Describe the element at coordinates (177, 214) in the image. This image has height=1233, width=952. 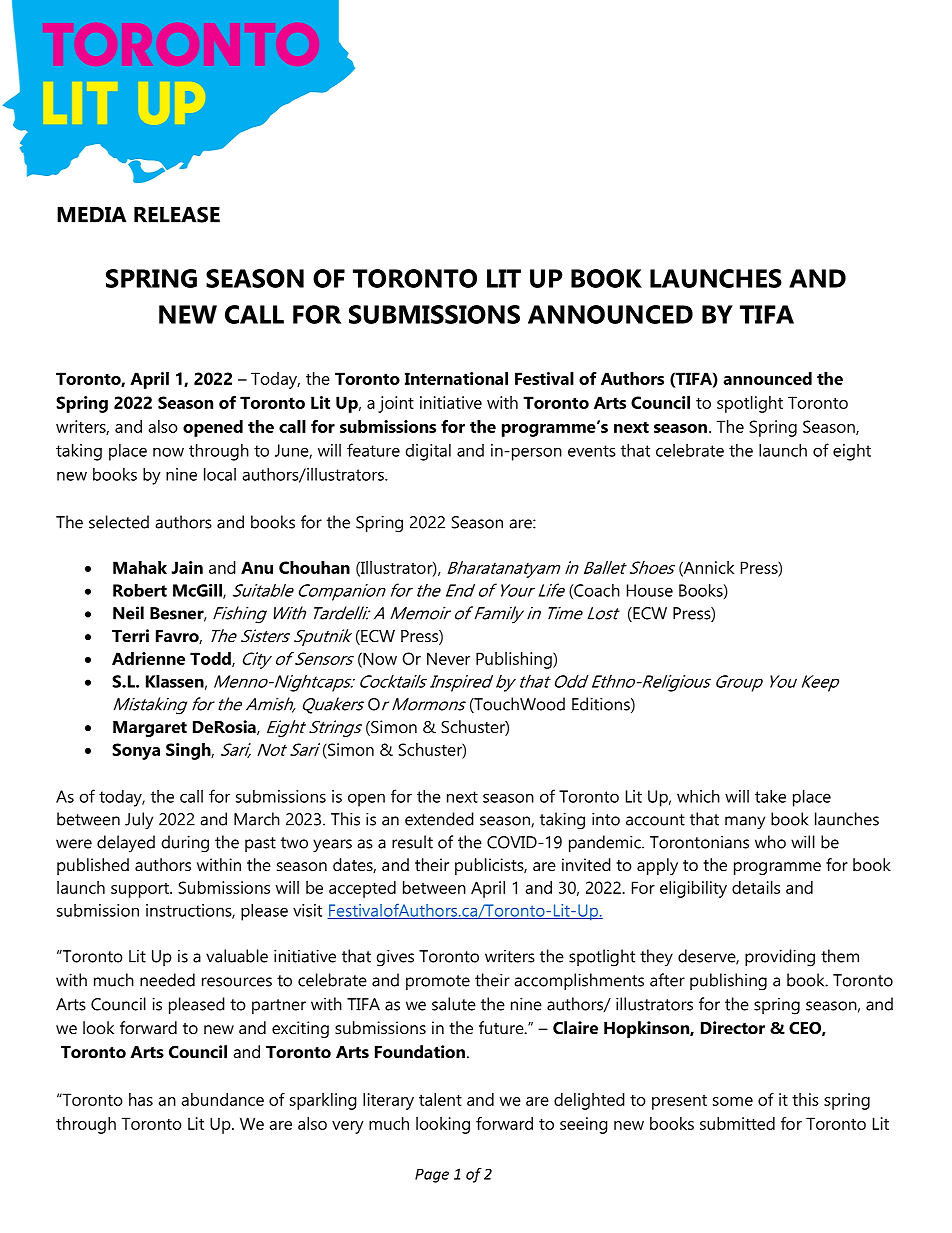
I see `RELEASE` at that location.
